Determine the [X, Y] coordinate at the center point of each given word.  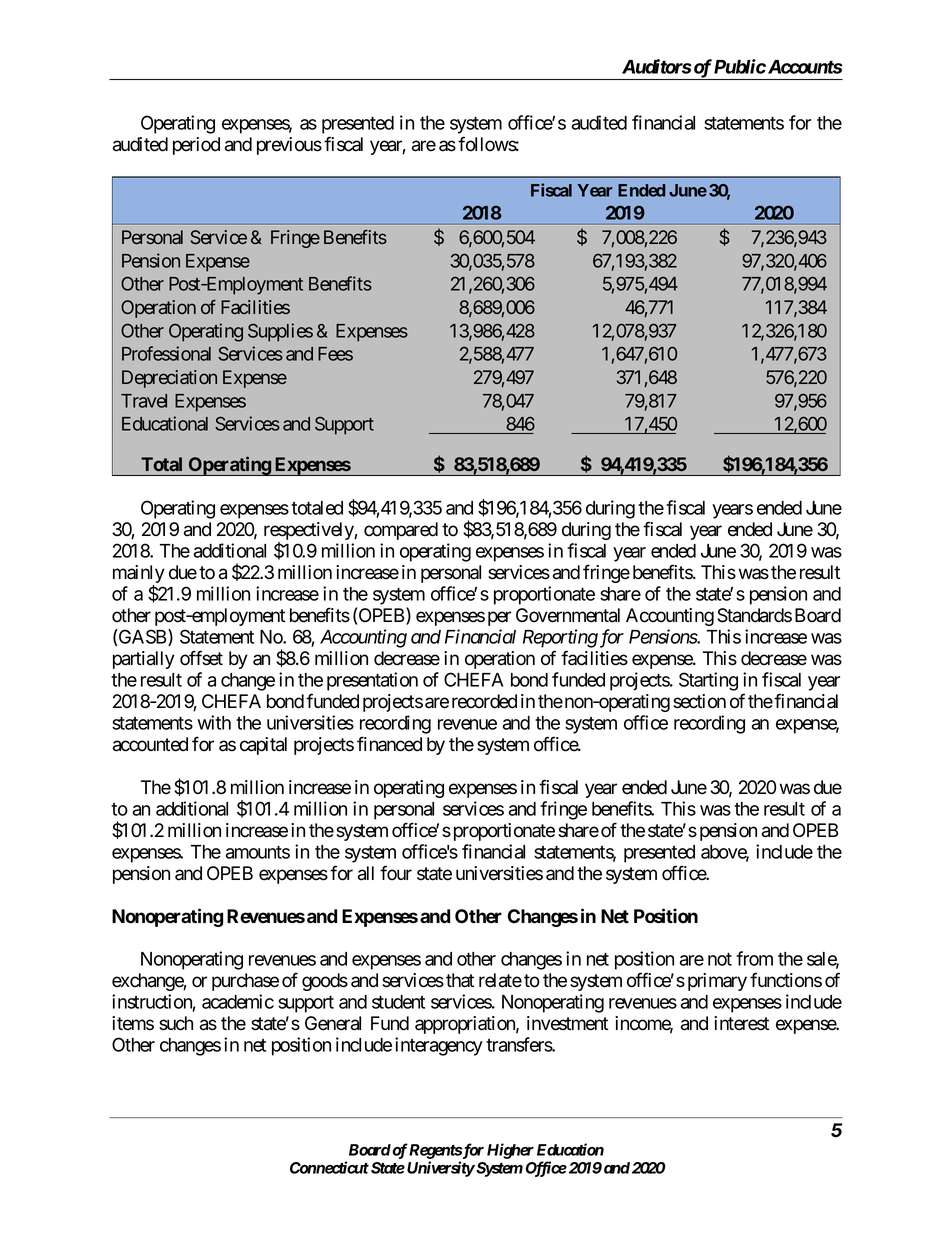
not [720, 959]
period [196, 146]
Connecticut [329, 1167]
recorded [484, 701]
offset [201, 658]
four [396, 873]
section [699, 701]
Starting [708, 681]
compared [401, 531]
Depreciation [169, 379]
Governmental [568, 615]
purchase [245, 982]
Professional [166, 353]
